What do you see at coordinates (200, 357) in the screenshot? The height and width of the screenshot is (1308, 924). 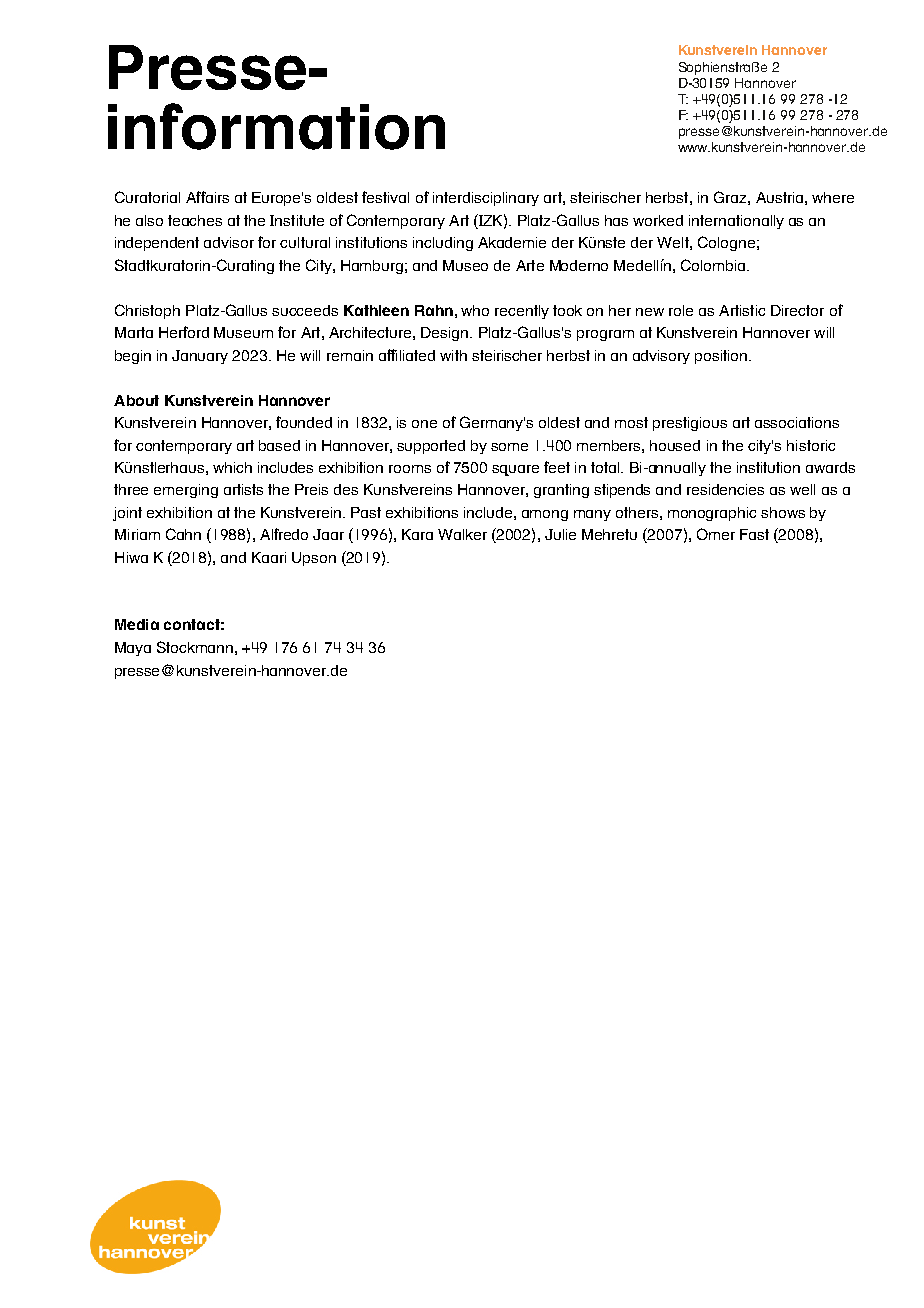 I see `January` at bounding box center [200, 357].
